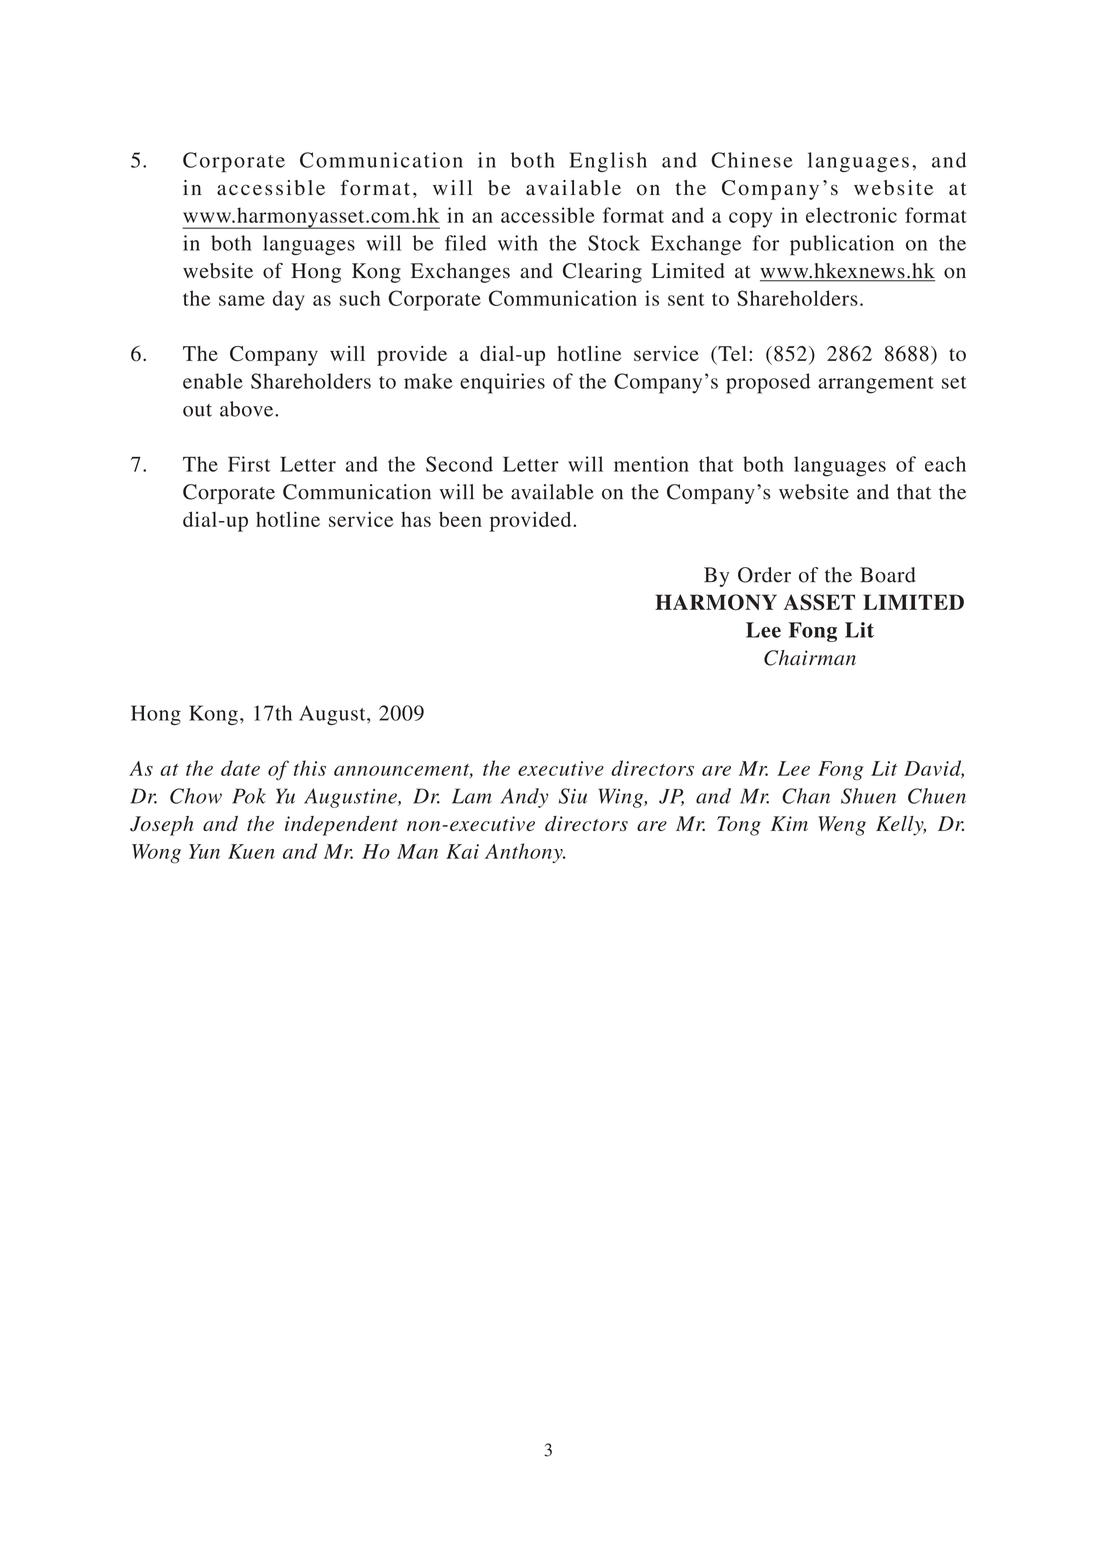 The image size is (1097, 1552). I want to click on Board, so click(888, 575).
